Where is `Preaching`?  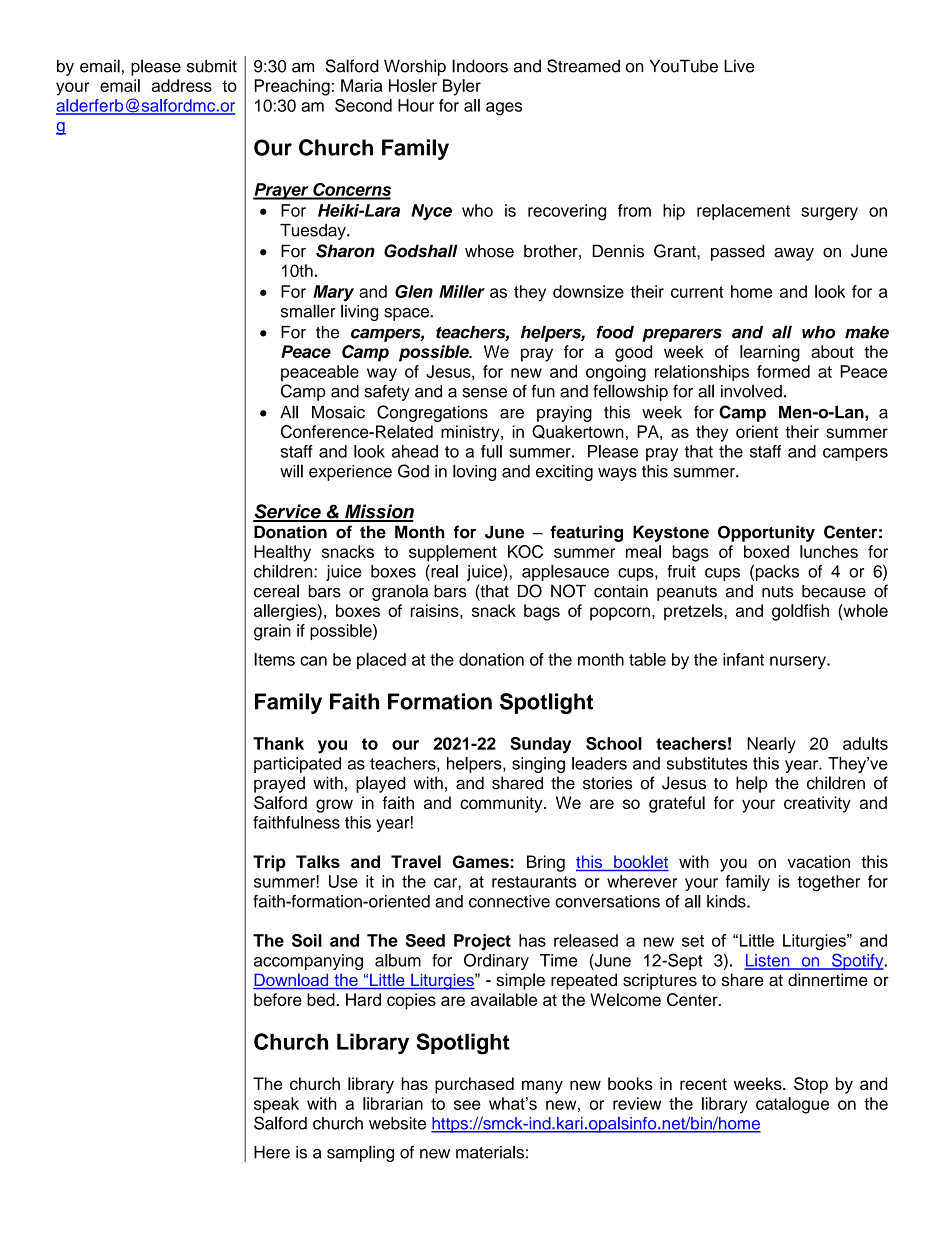
Preaching is located at coordinates (292, 87).
